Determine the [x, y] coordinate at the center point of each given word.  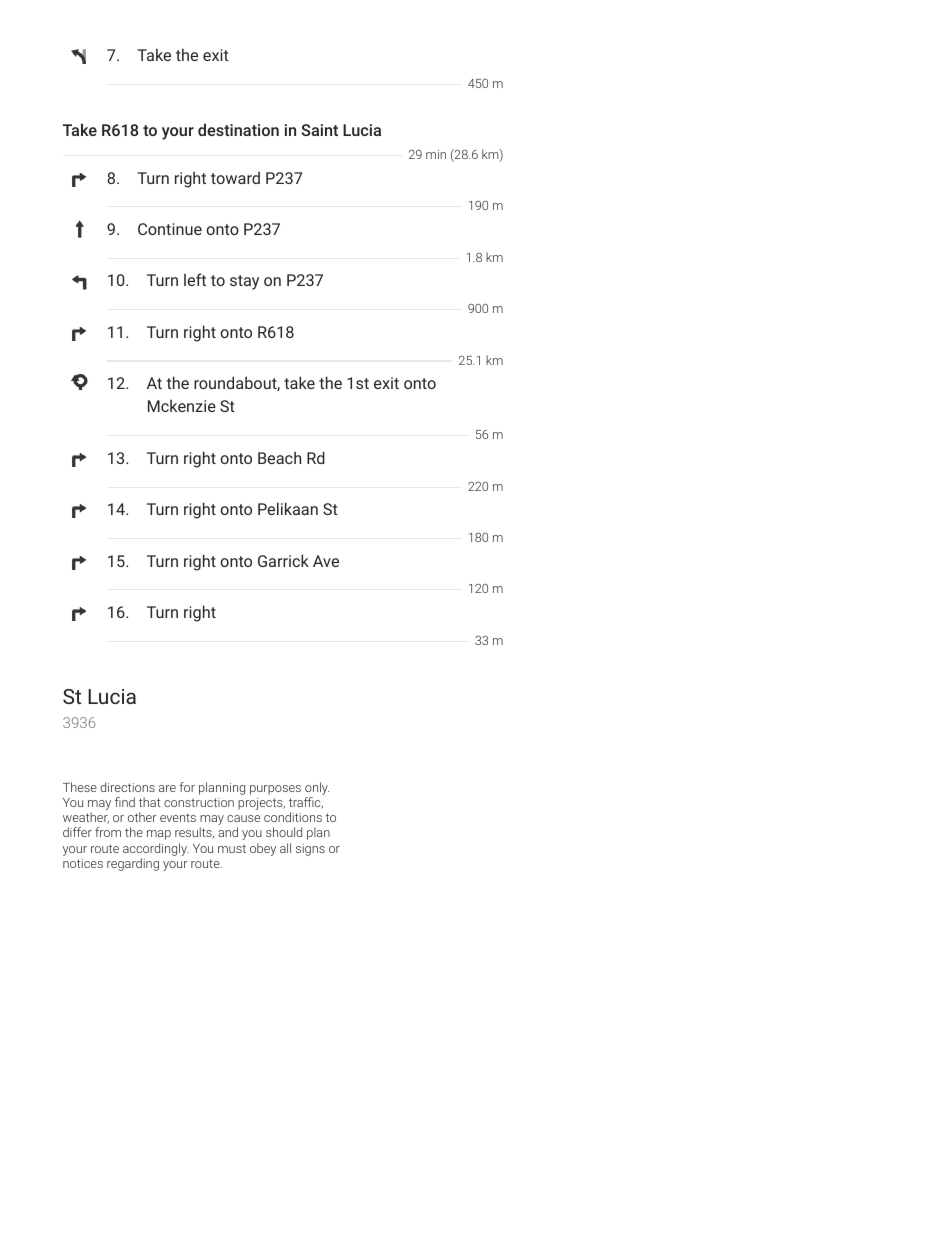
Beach [279, 457]
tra [297, 802]
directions [127, 787]
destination [238, 129]
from [108, 832]
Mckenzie [182, 405]
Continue [170, 229]
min [436, 154]
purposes [275, 790]
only [317, 790]
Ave [326, 561]
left [195, 279]
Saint [319, 130]
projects [261, 804]
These [80, 787]
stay [244, 282]
